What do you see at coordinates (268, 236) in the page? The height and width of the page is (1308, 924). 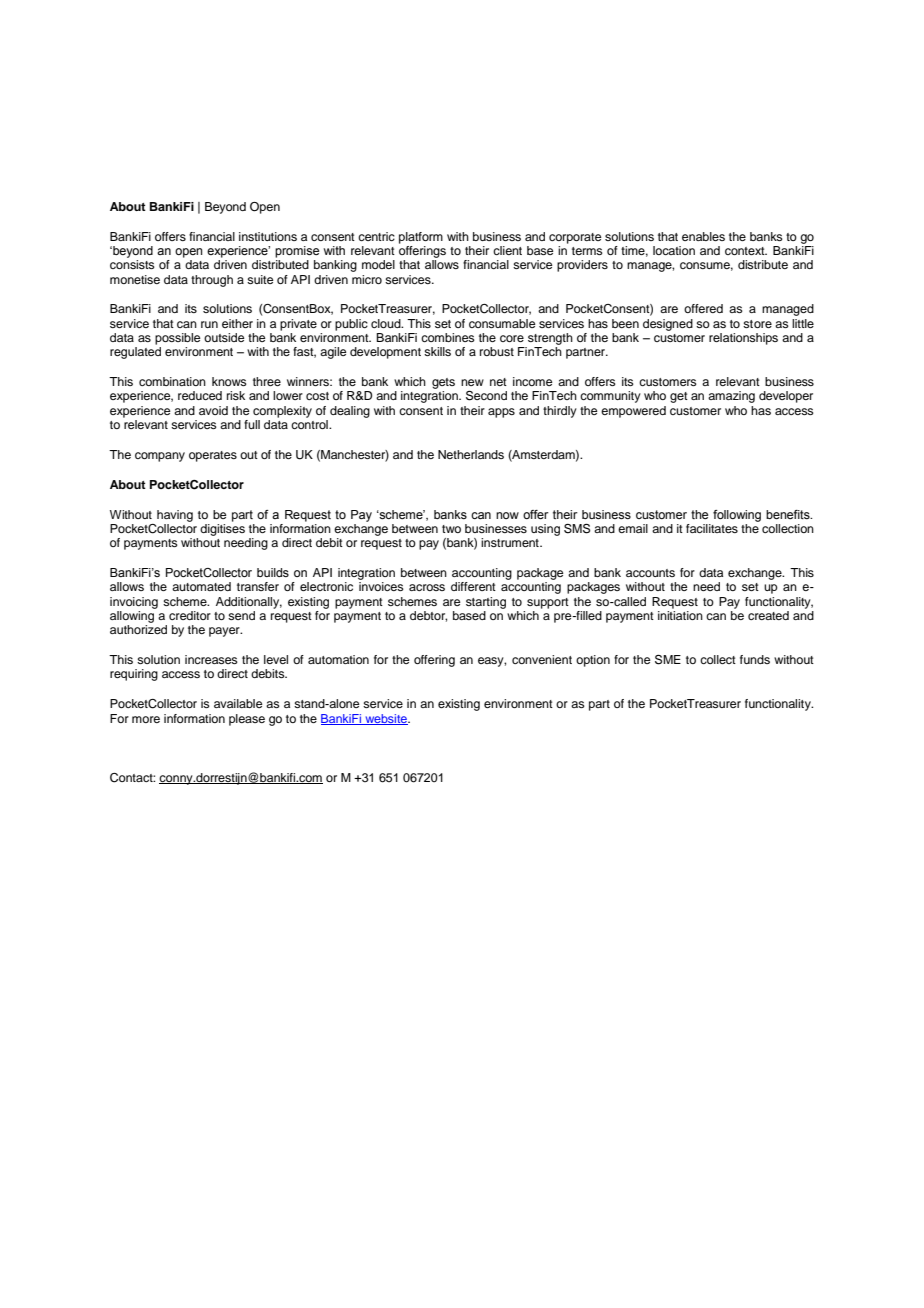 I see `institutions` at bounding box center [268, 236].
